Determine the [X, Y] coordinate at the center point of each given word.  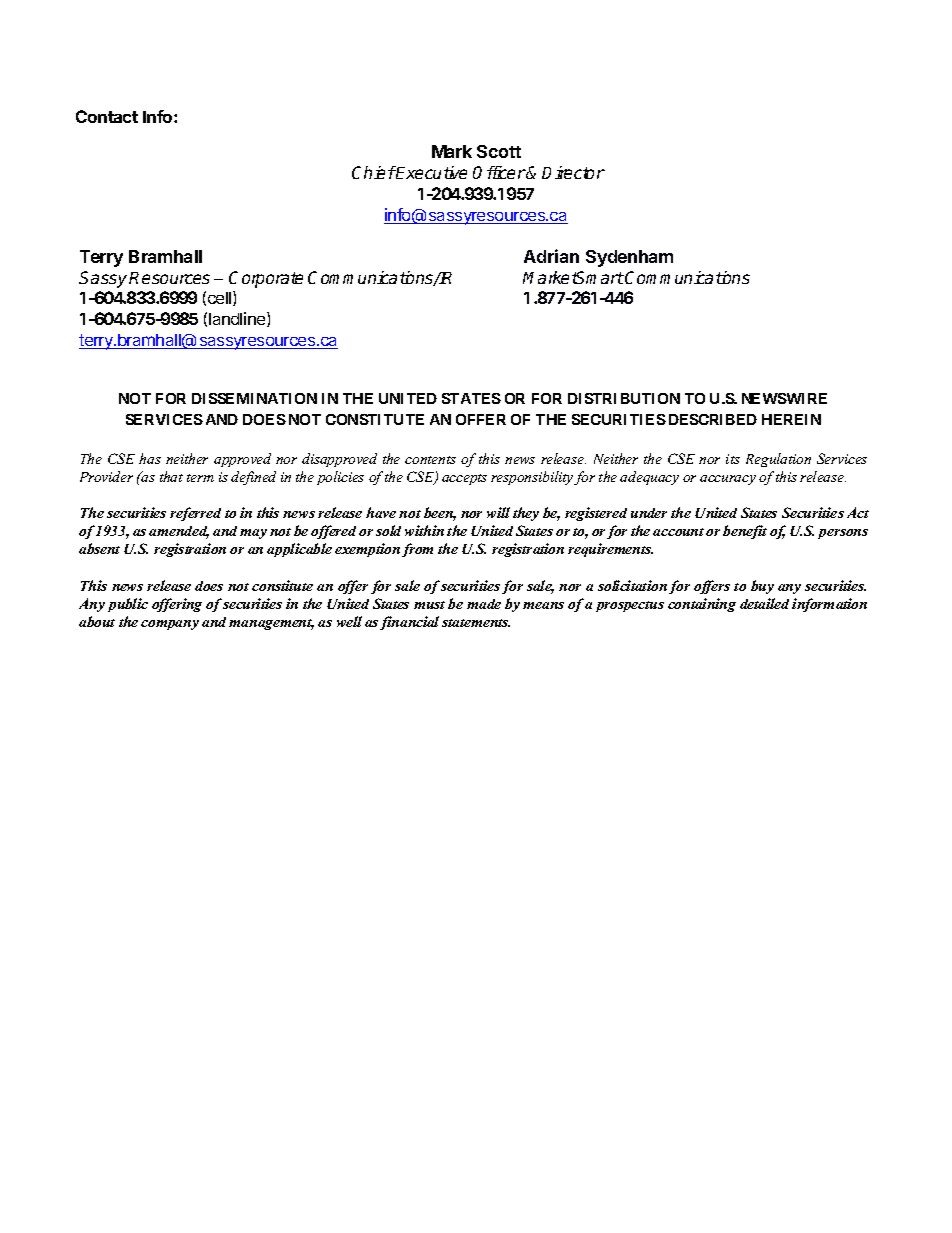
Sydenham [629, 258]
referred [195, 514]
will [498, 512]
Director [573, 172]
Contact [107, 116]
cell [221, 298]
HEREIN [791, 419]
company [170, 625]
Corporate [266, 279]
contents [430, 460]
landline [238, 319]
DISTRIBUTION [624, 398]
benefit [745, 532]
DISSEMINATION [254, 398]
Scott [499, 151]
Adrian [551, 256]
